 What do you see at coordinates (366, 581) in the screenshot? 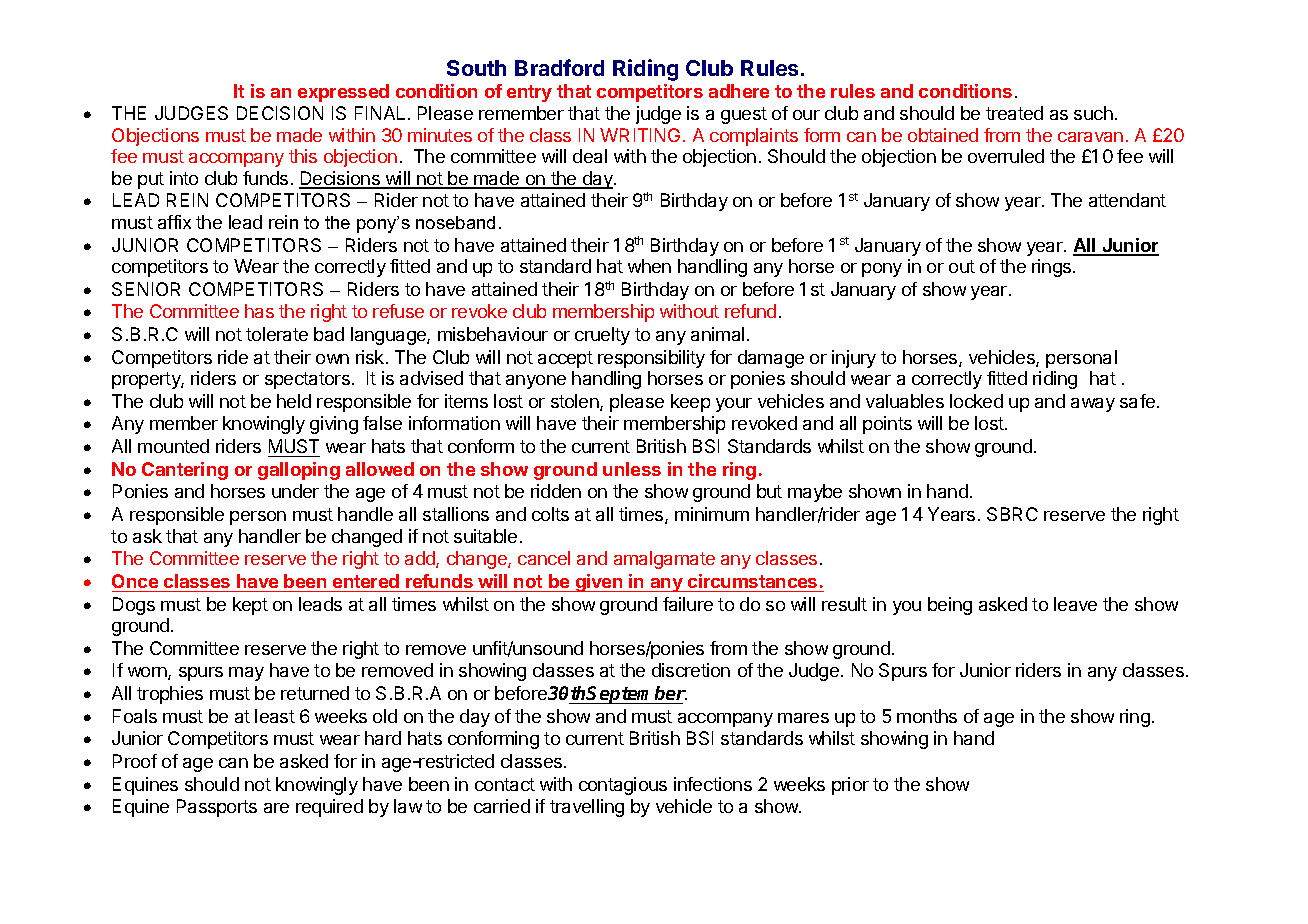
I see `entered` at bounding box center [366, 581].
